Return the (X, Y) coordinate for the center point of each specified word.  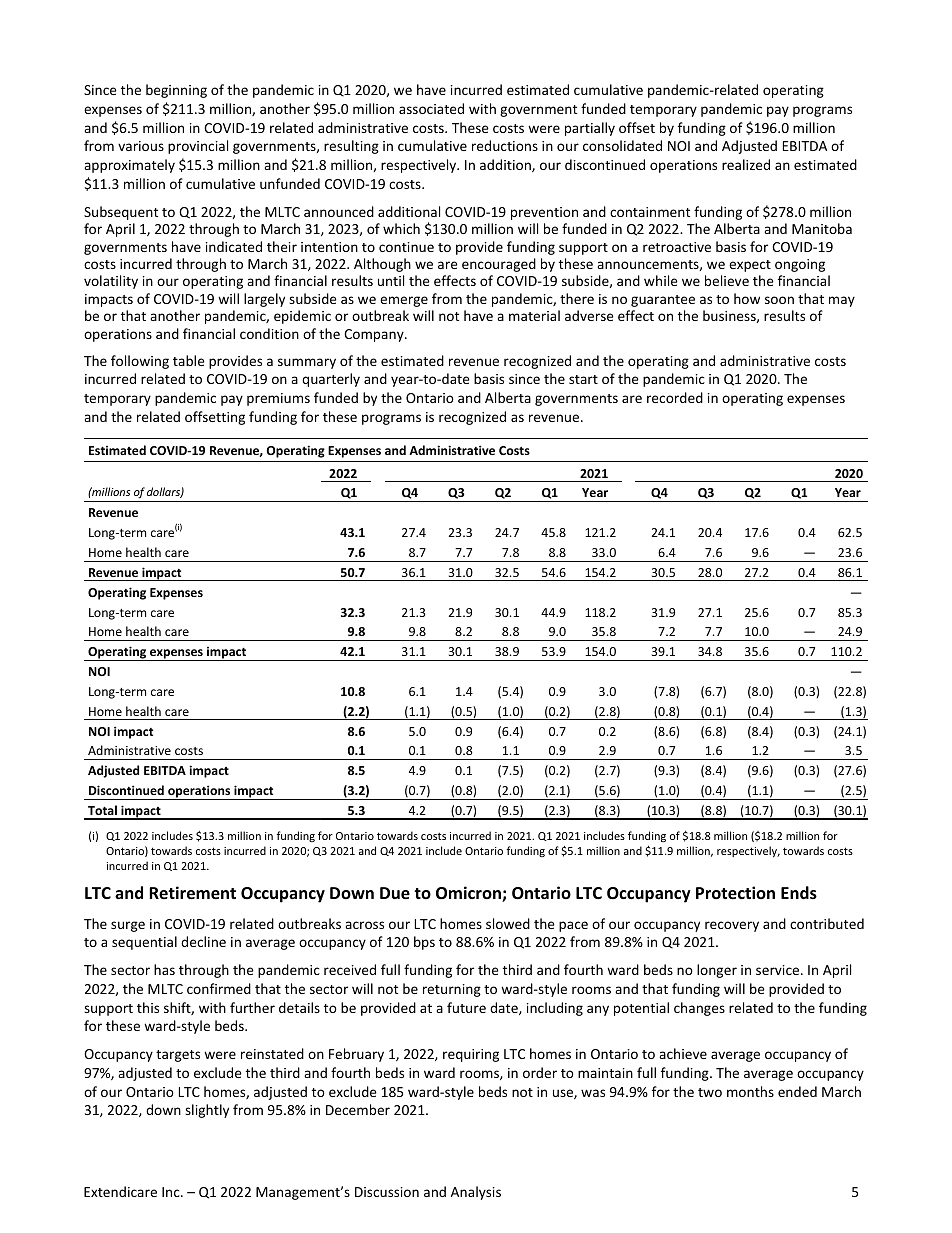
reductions (505, 145)
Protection (735, 893)
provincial (198, 147)
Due (395, 893)
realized (746, 164)
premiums (278, 399)
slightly (207, 1111)
